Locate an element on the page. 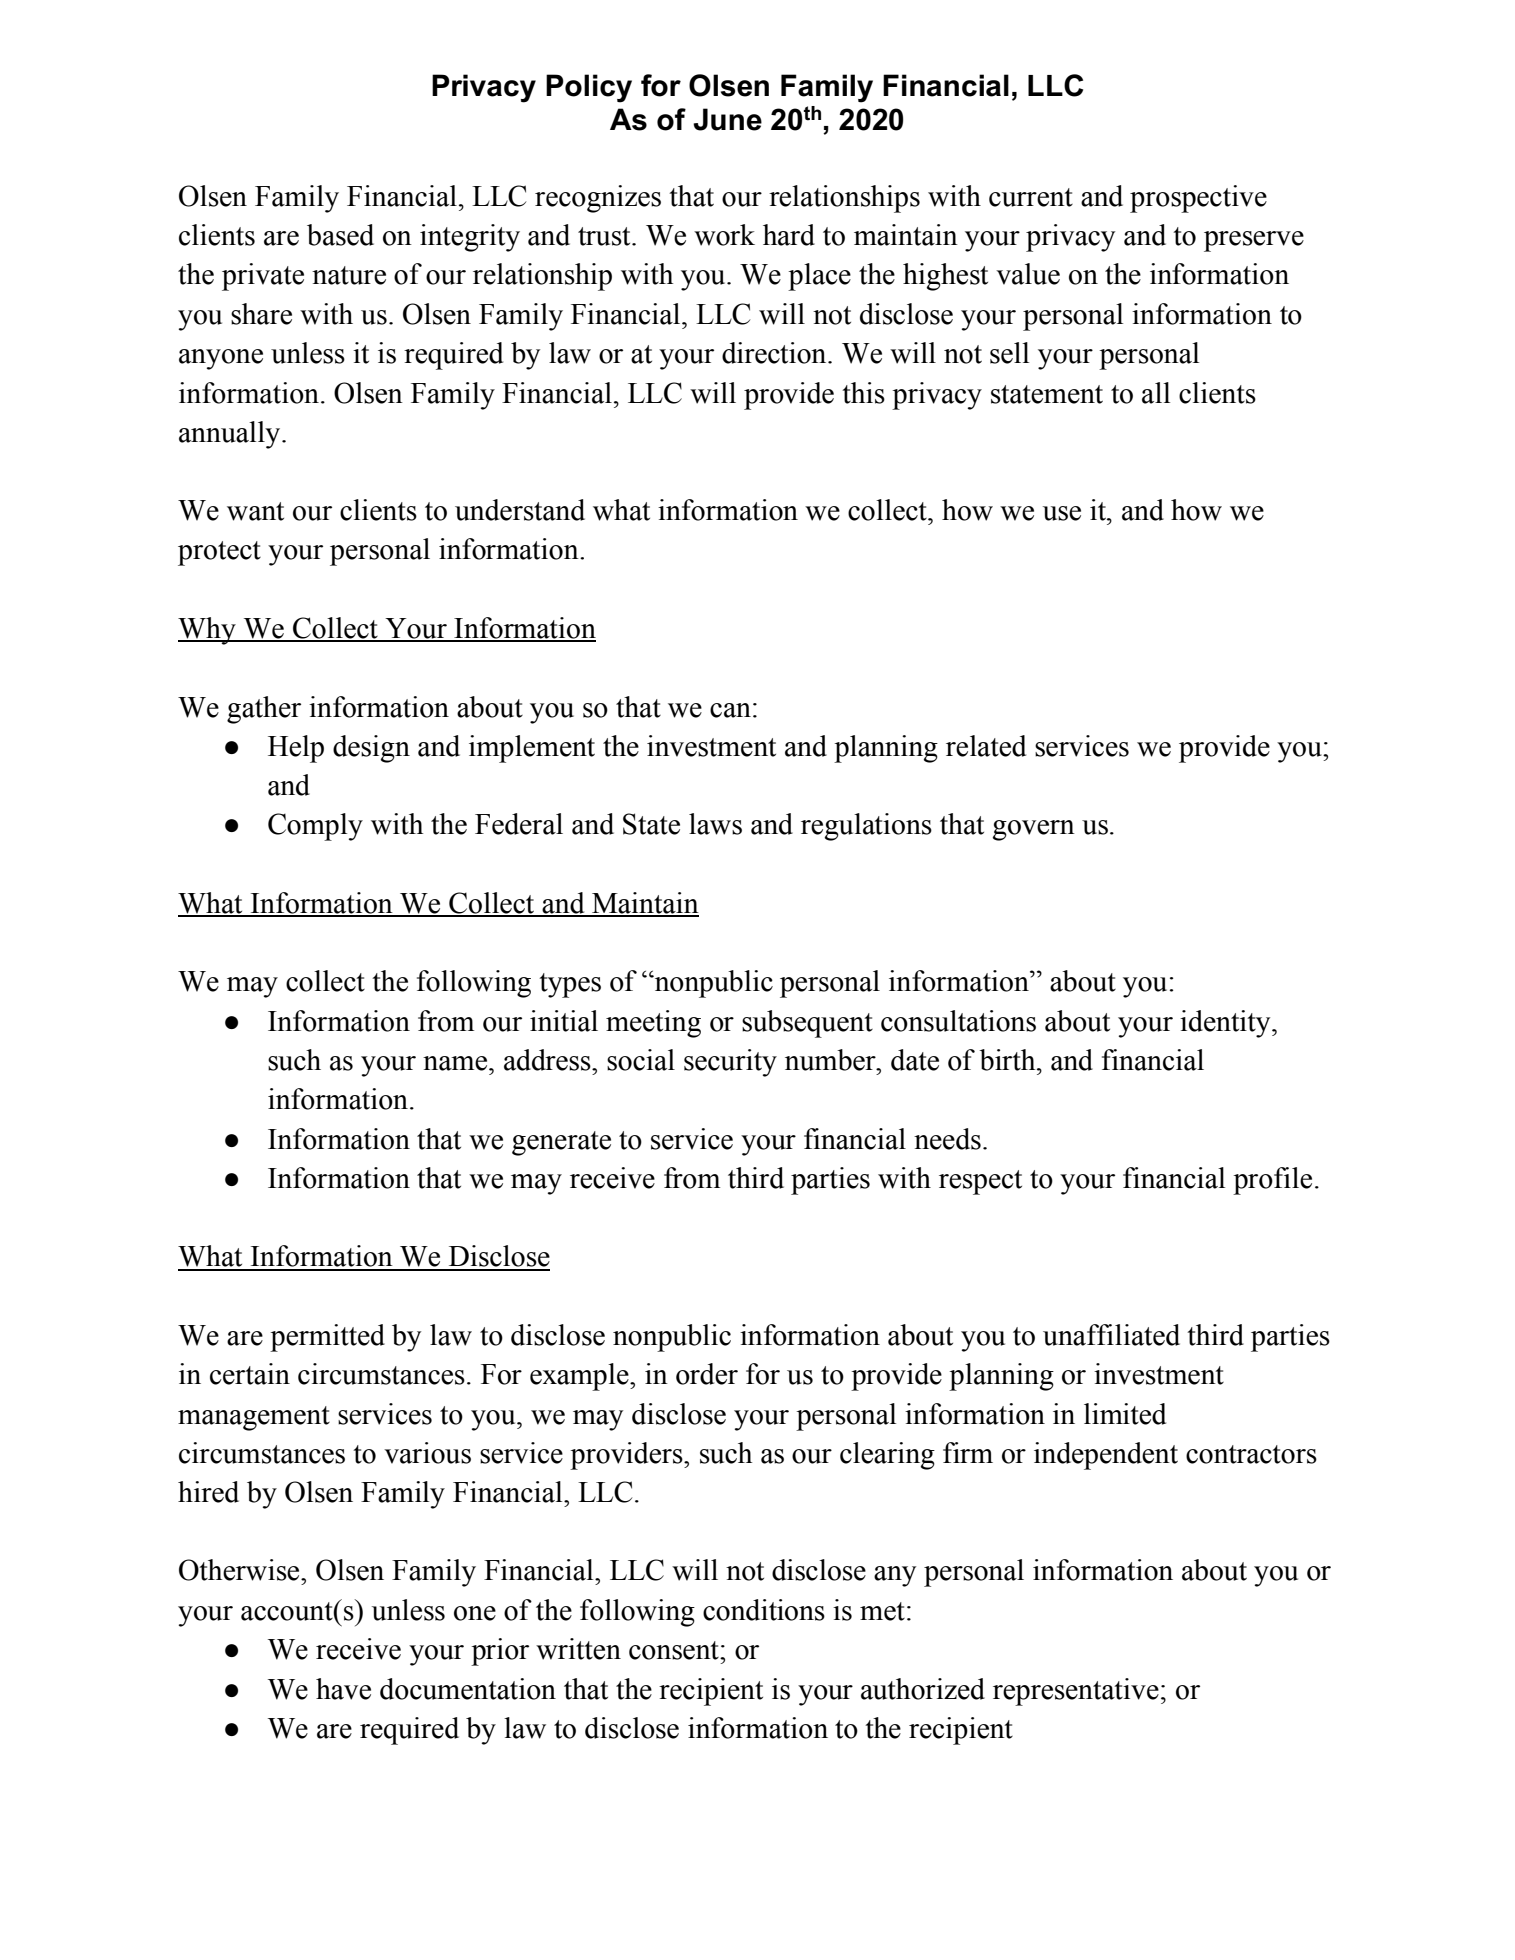 The image size is (1515, 1960). want is located at coordinates (255, 511).
